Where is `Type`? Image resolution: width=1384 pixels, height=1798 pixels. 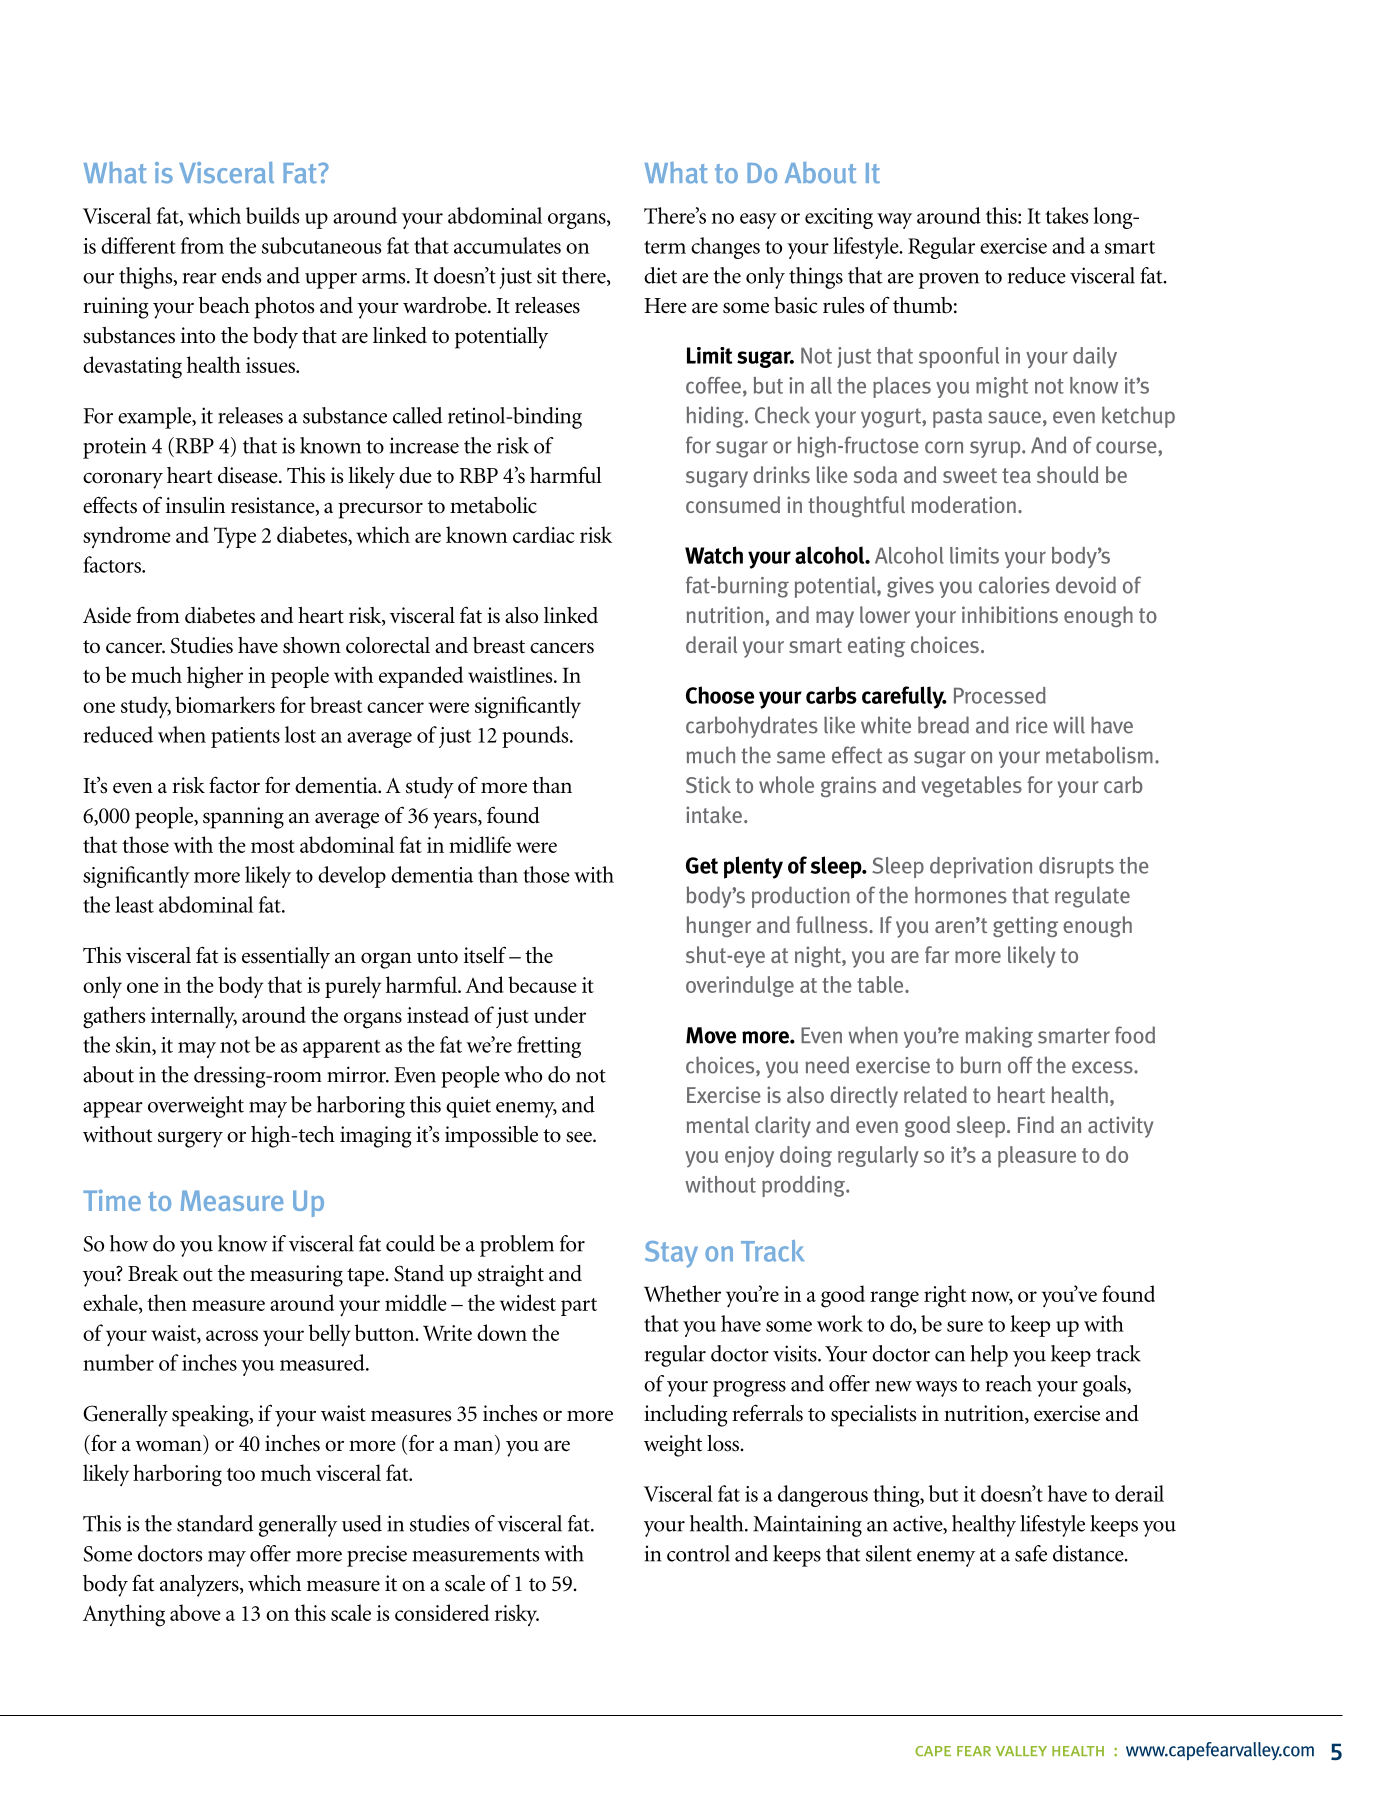 Type is located at coordinates (235, 538).
